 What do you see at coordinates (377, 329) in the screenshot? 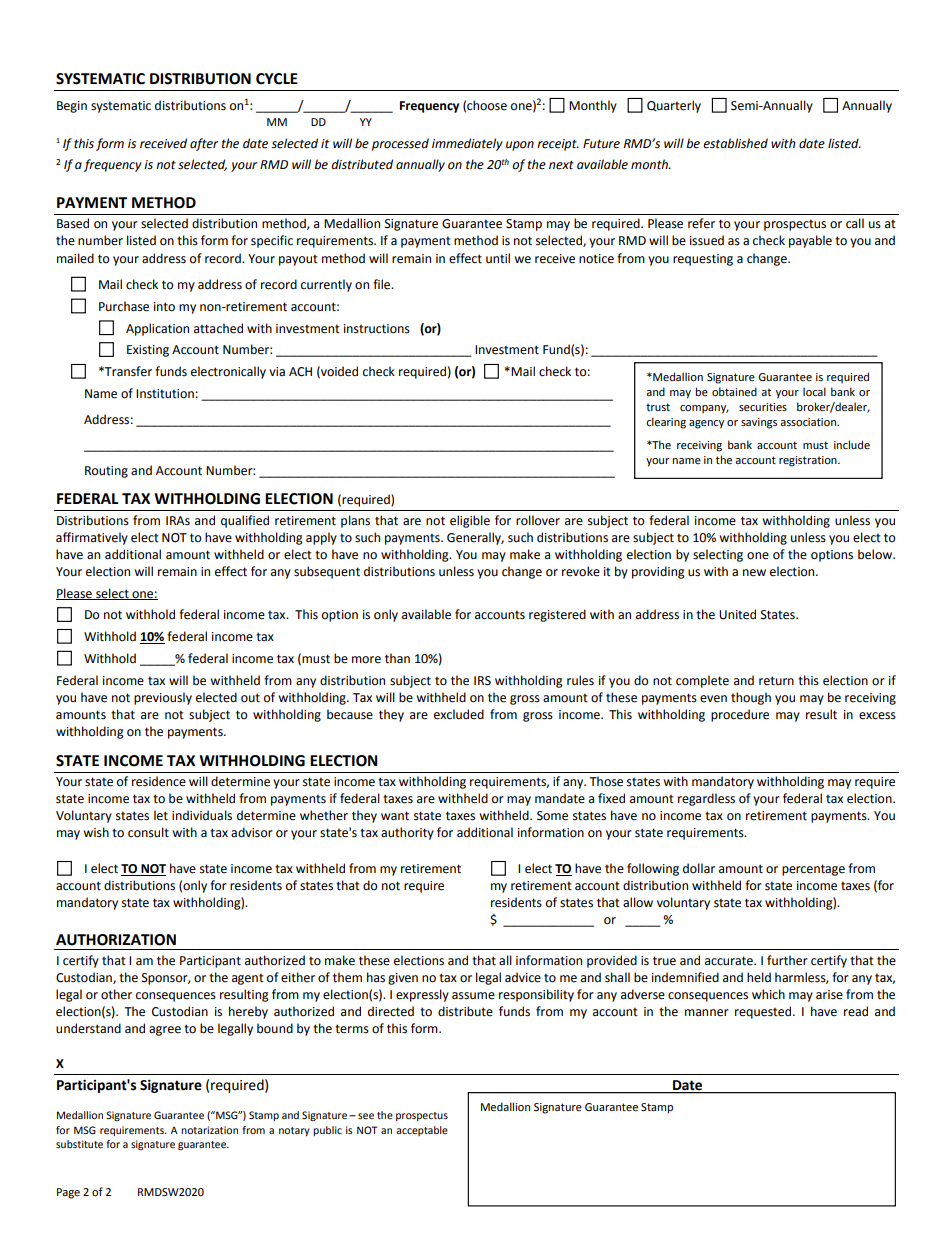
I see `instructions` at bounding box center [377, 329].
